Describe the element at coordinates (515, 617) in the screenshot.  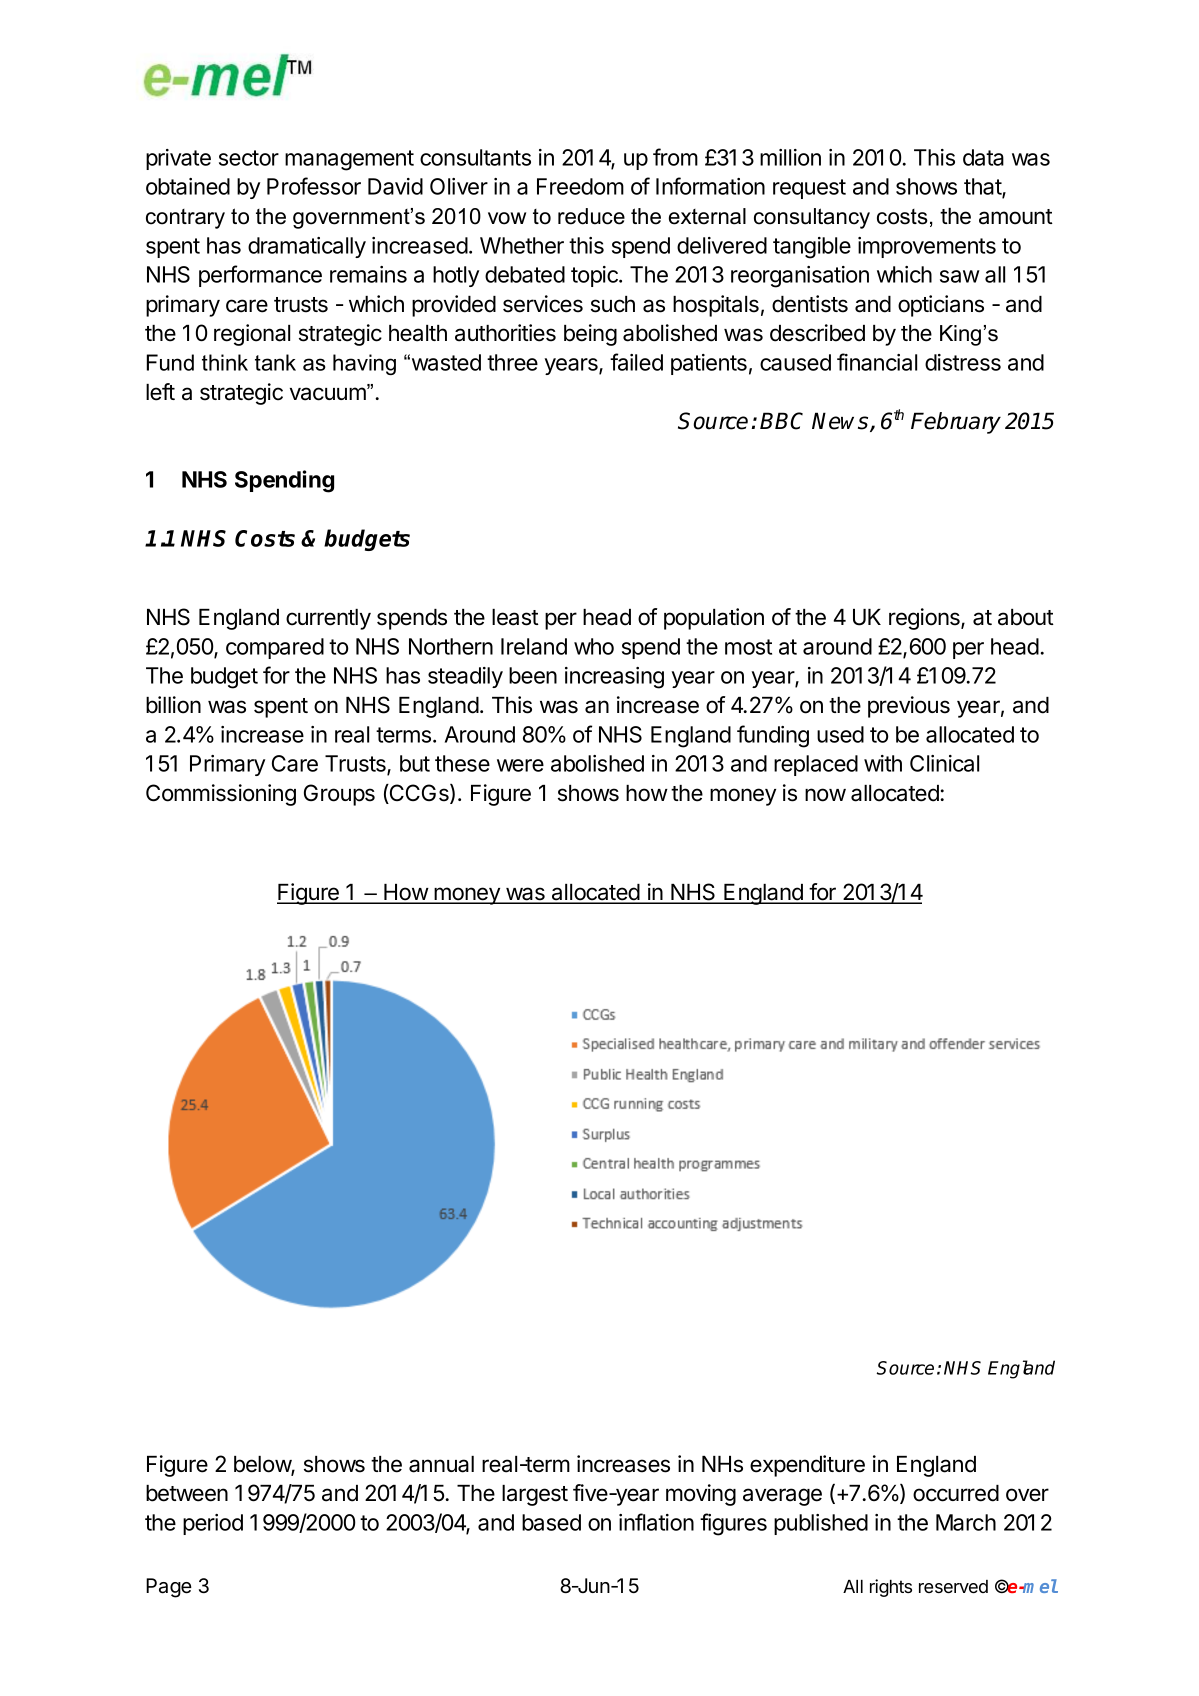
I see `least` at that location.
